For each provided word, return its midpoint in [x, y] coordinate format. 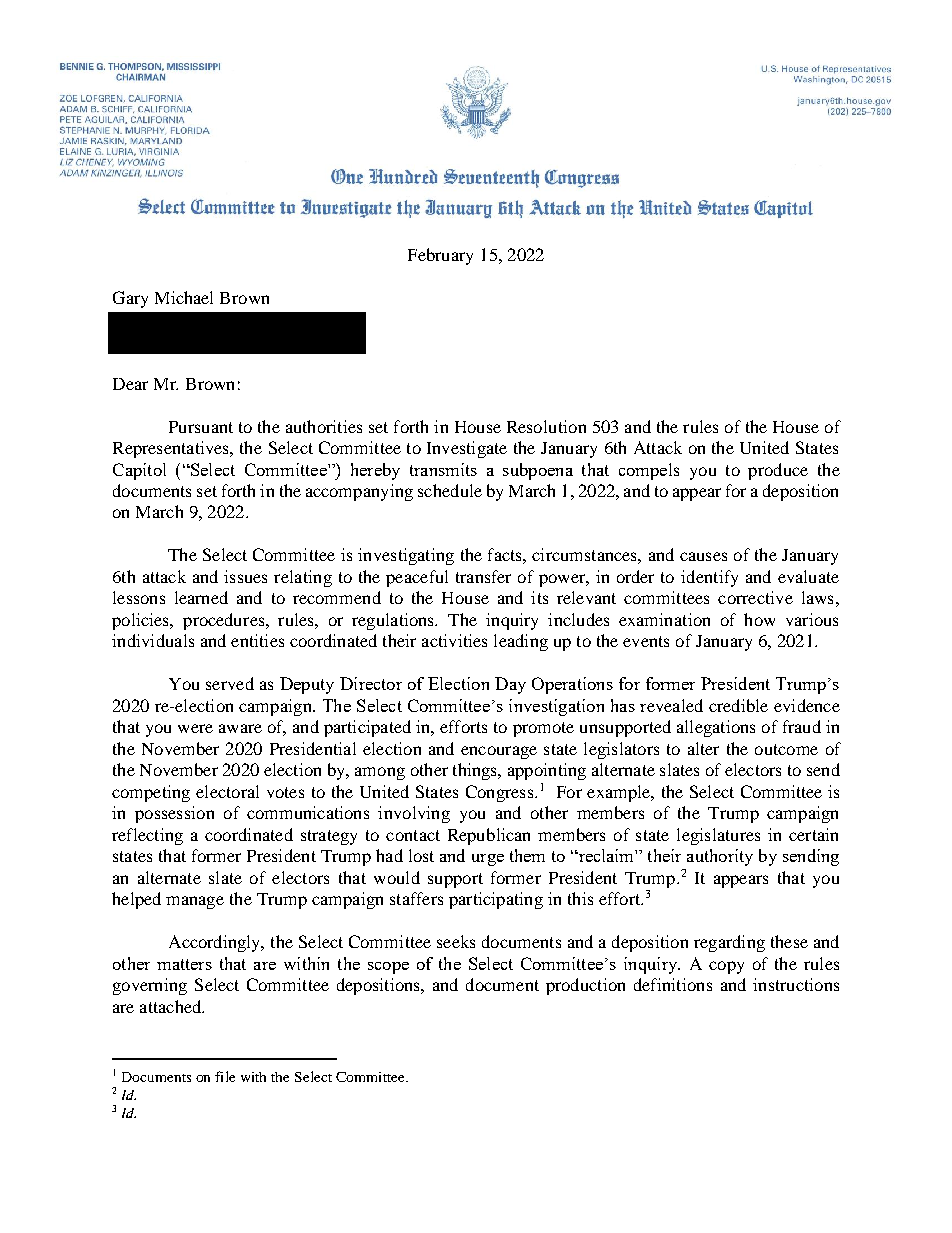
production [585, 986]
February [440, 256]
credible [738, 705]
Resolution [546, 426]
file [225, 1076]
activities [454, 640]
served [230, 683]
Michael [184, 297]
